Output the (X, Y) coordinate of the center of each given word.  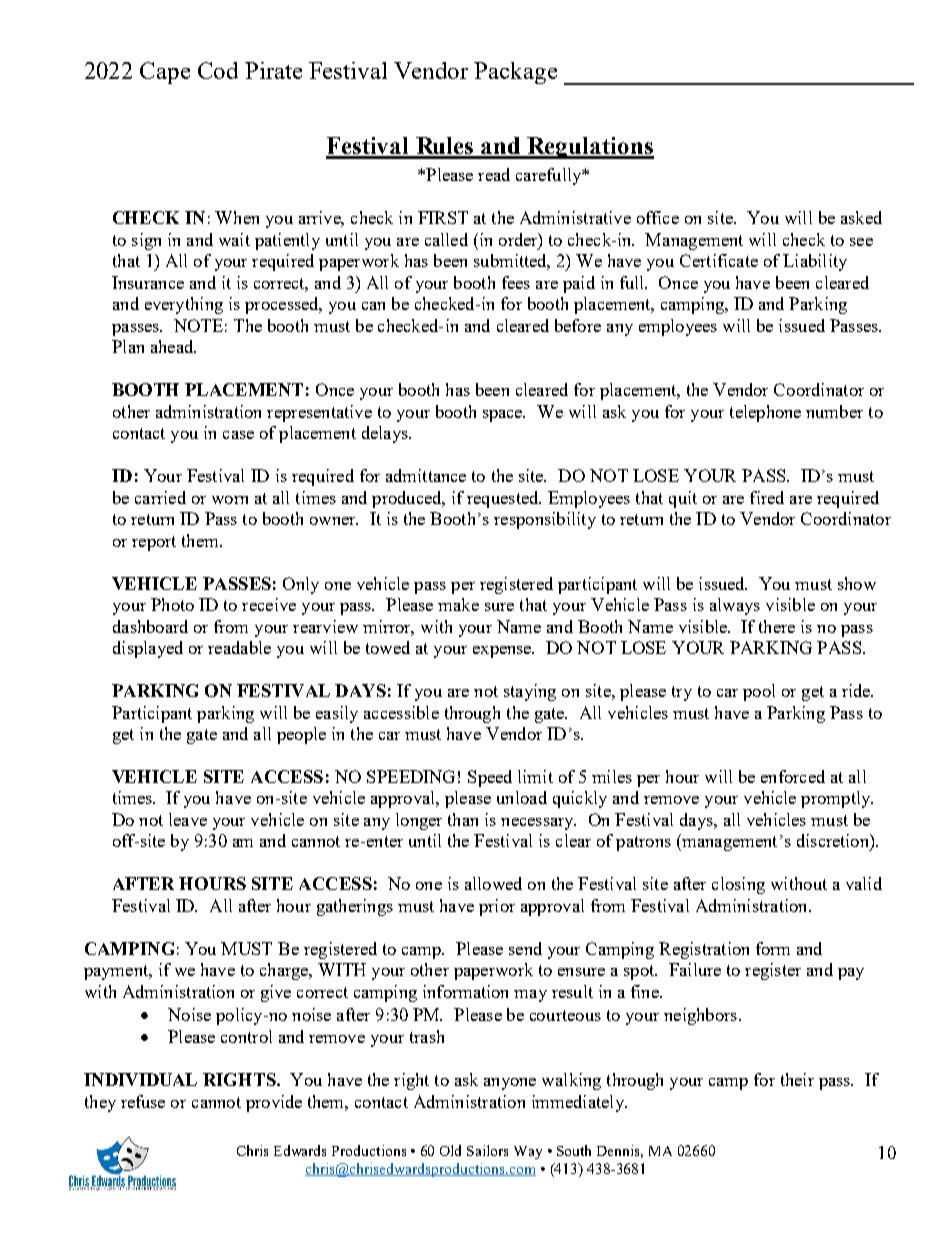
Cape (165, 73)
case (238, 435)
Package (515, 73)
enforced (793, 776)
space (504, 416)
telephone (765, 413)
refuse (143, 1101)
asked (861, 217)
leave (188, 819)
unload (522, 797)
